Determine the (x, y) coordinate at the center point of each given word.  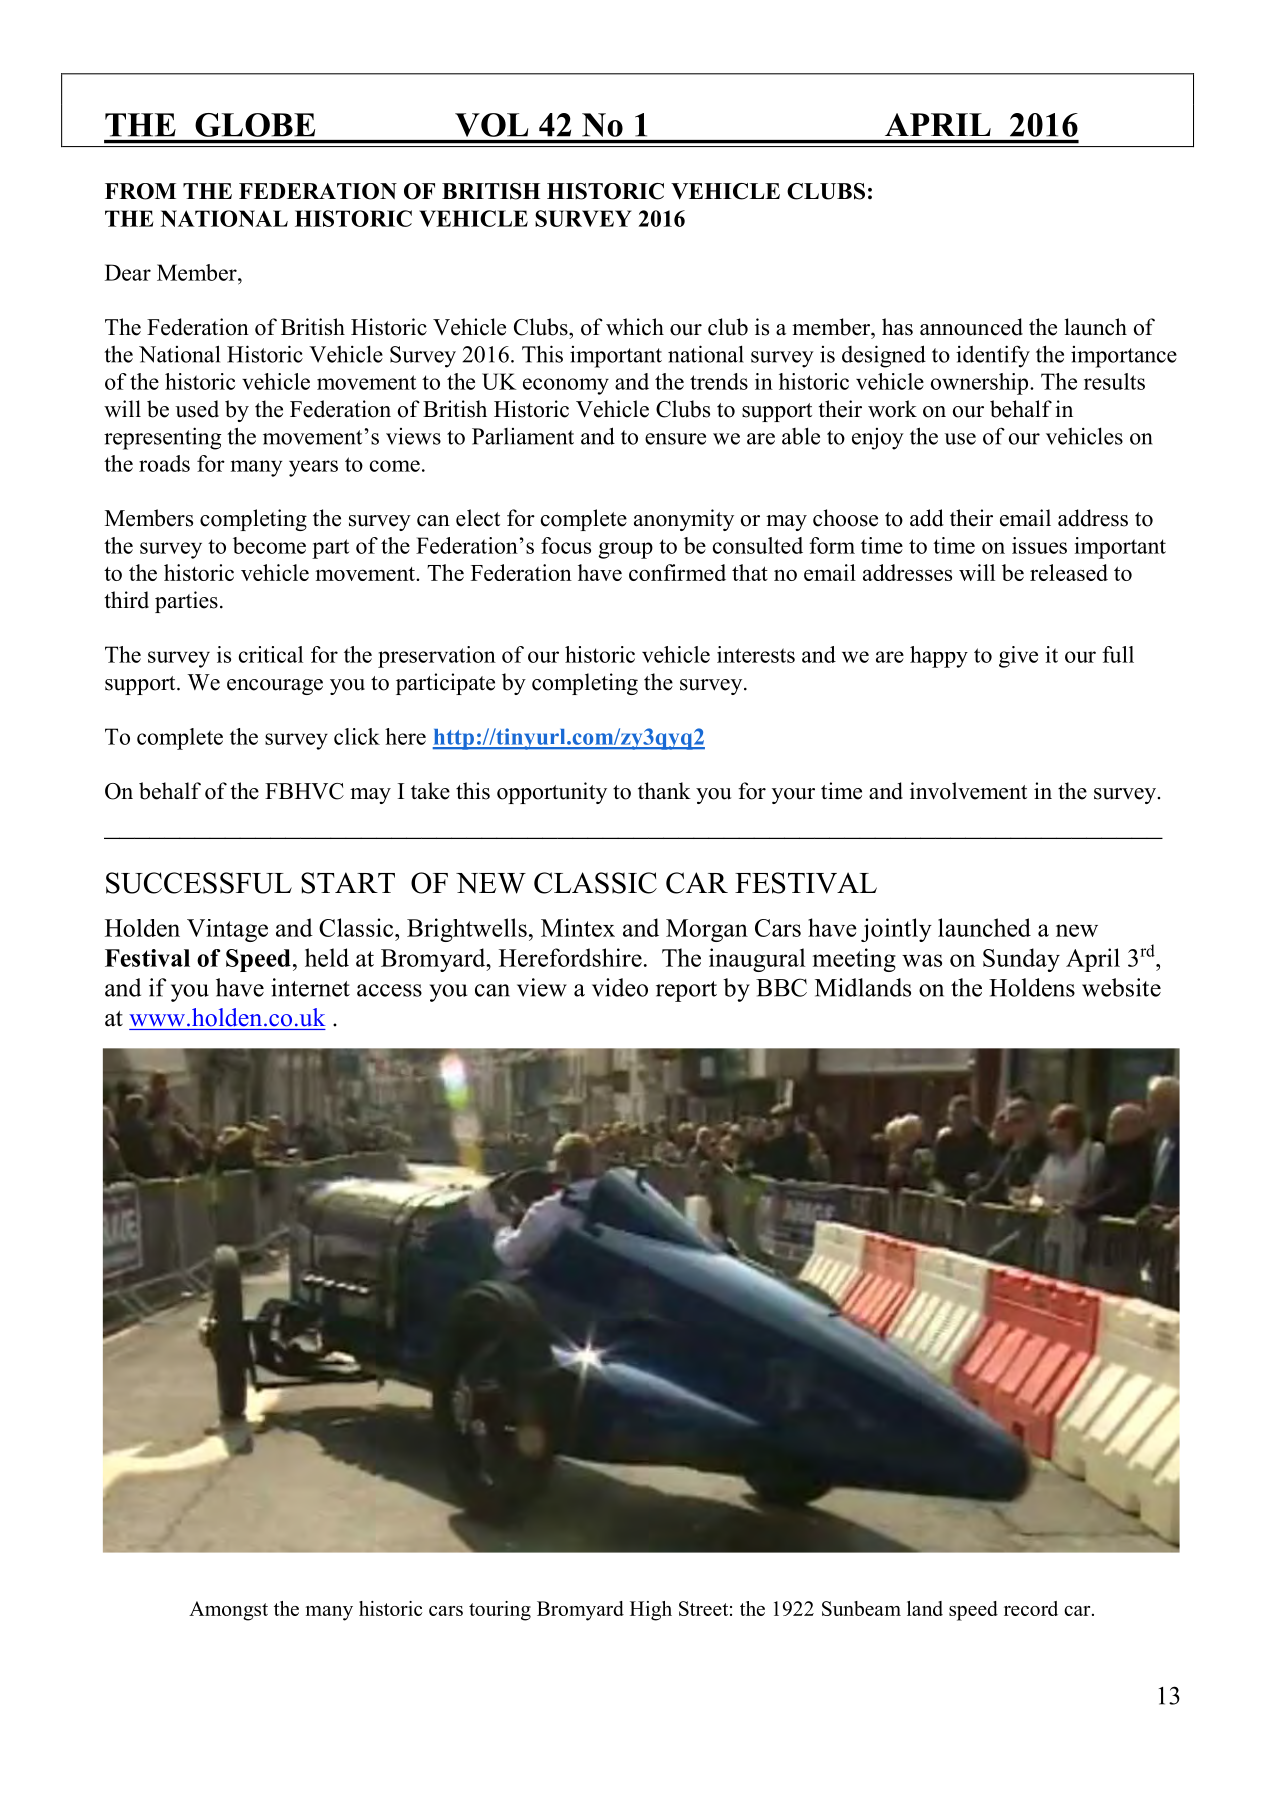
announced (971, 327)
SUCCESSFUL (199, 883)
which (635, 327)
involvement (968, 791)
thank (664, 790)
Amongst (228, 1611)
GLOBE (255, 125)
